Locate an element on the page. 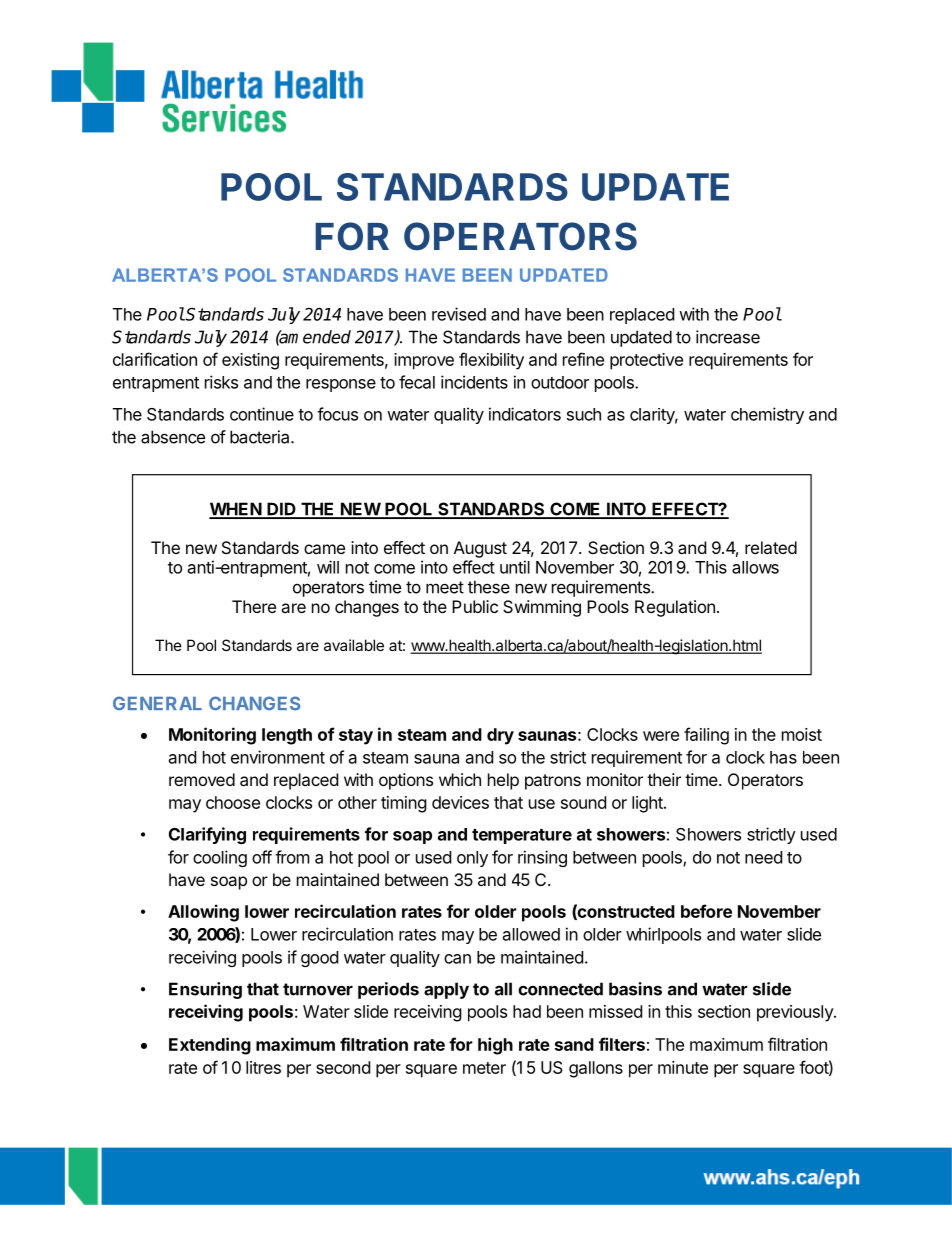  existing is located at coordinates (250, 361).
